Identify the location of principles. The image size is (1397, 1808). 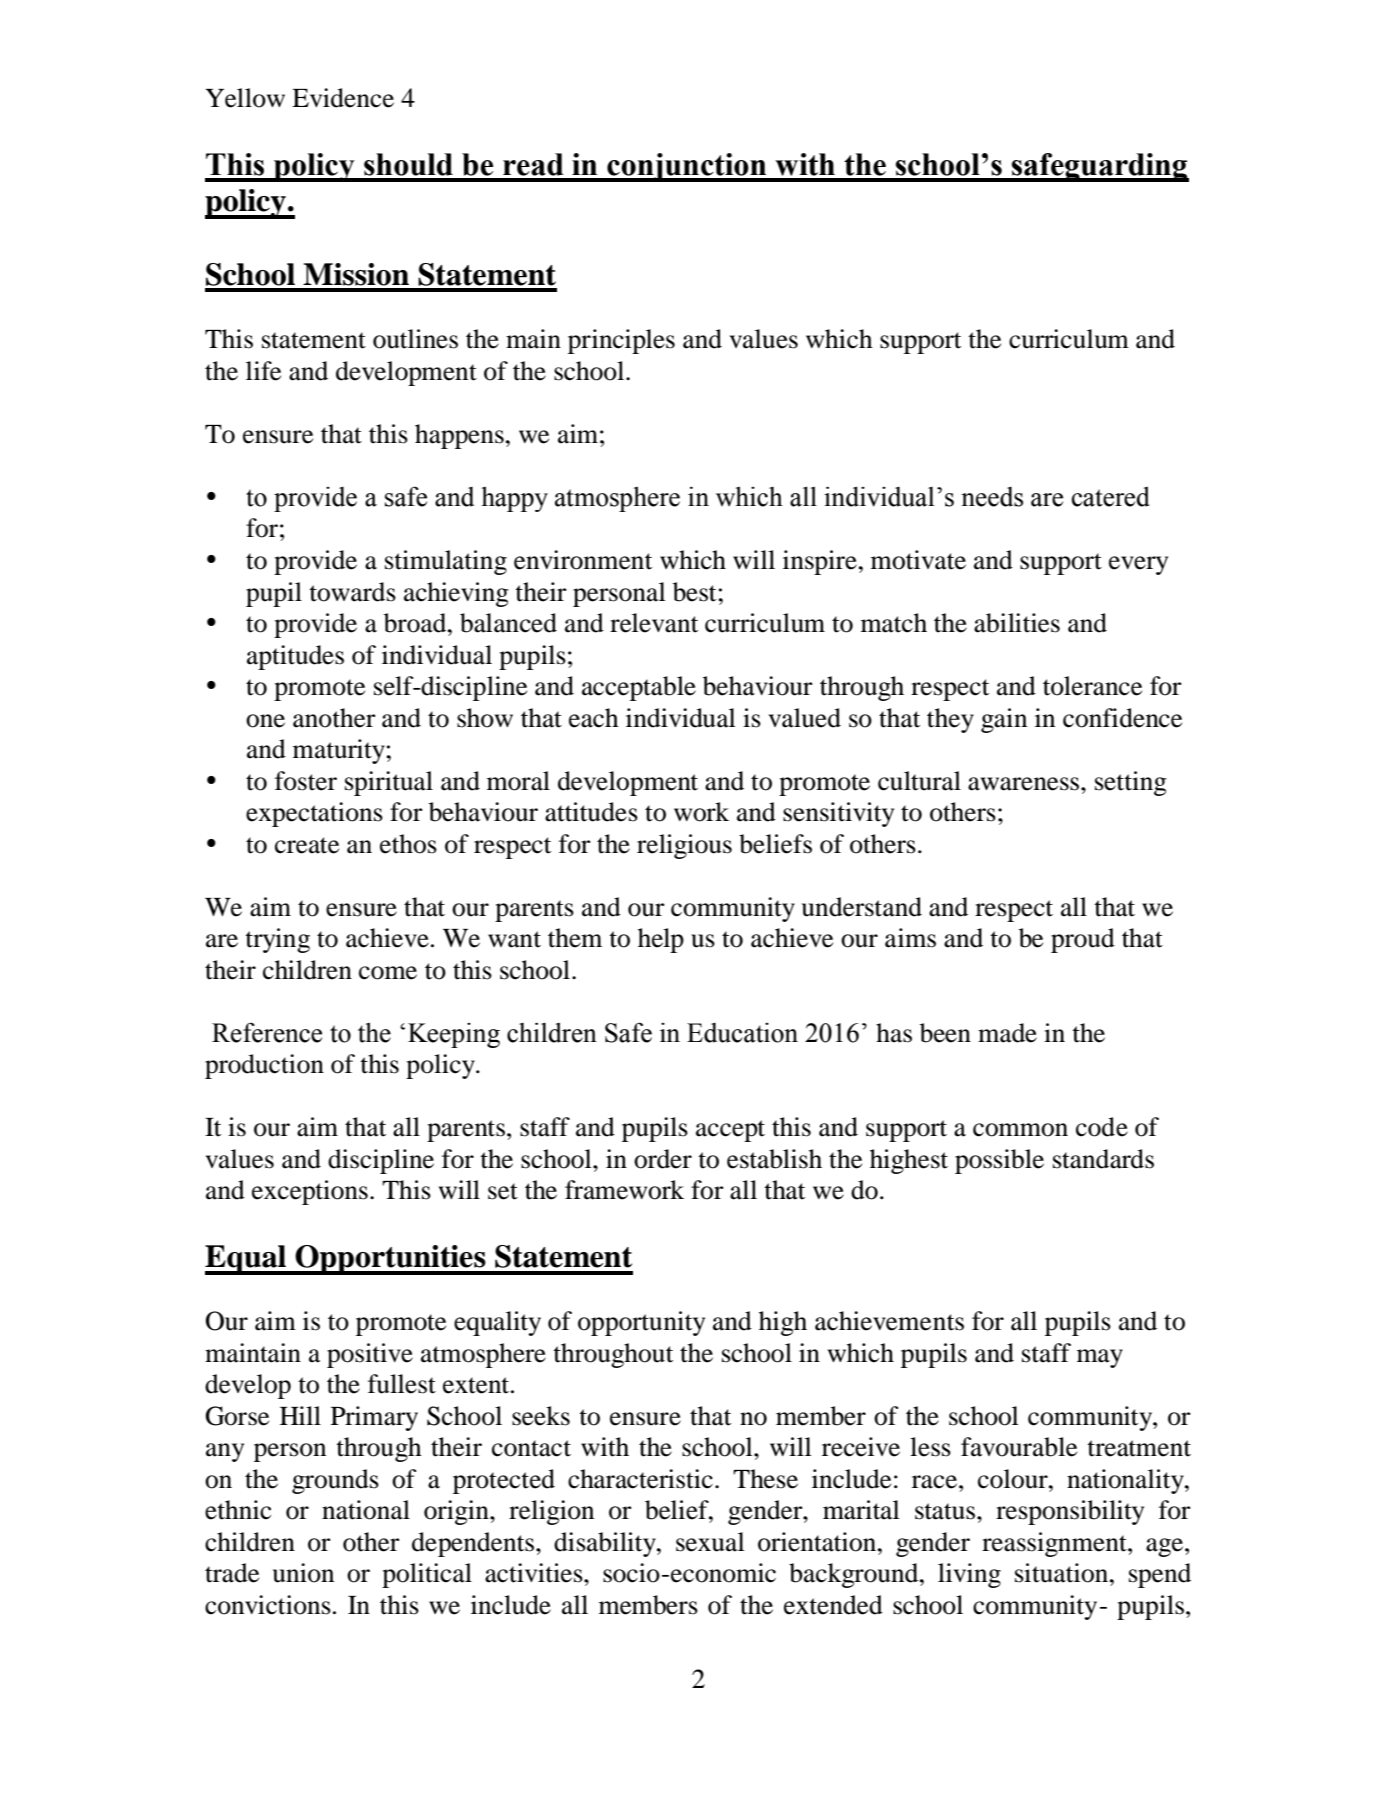
(621, 341).
